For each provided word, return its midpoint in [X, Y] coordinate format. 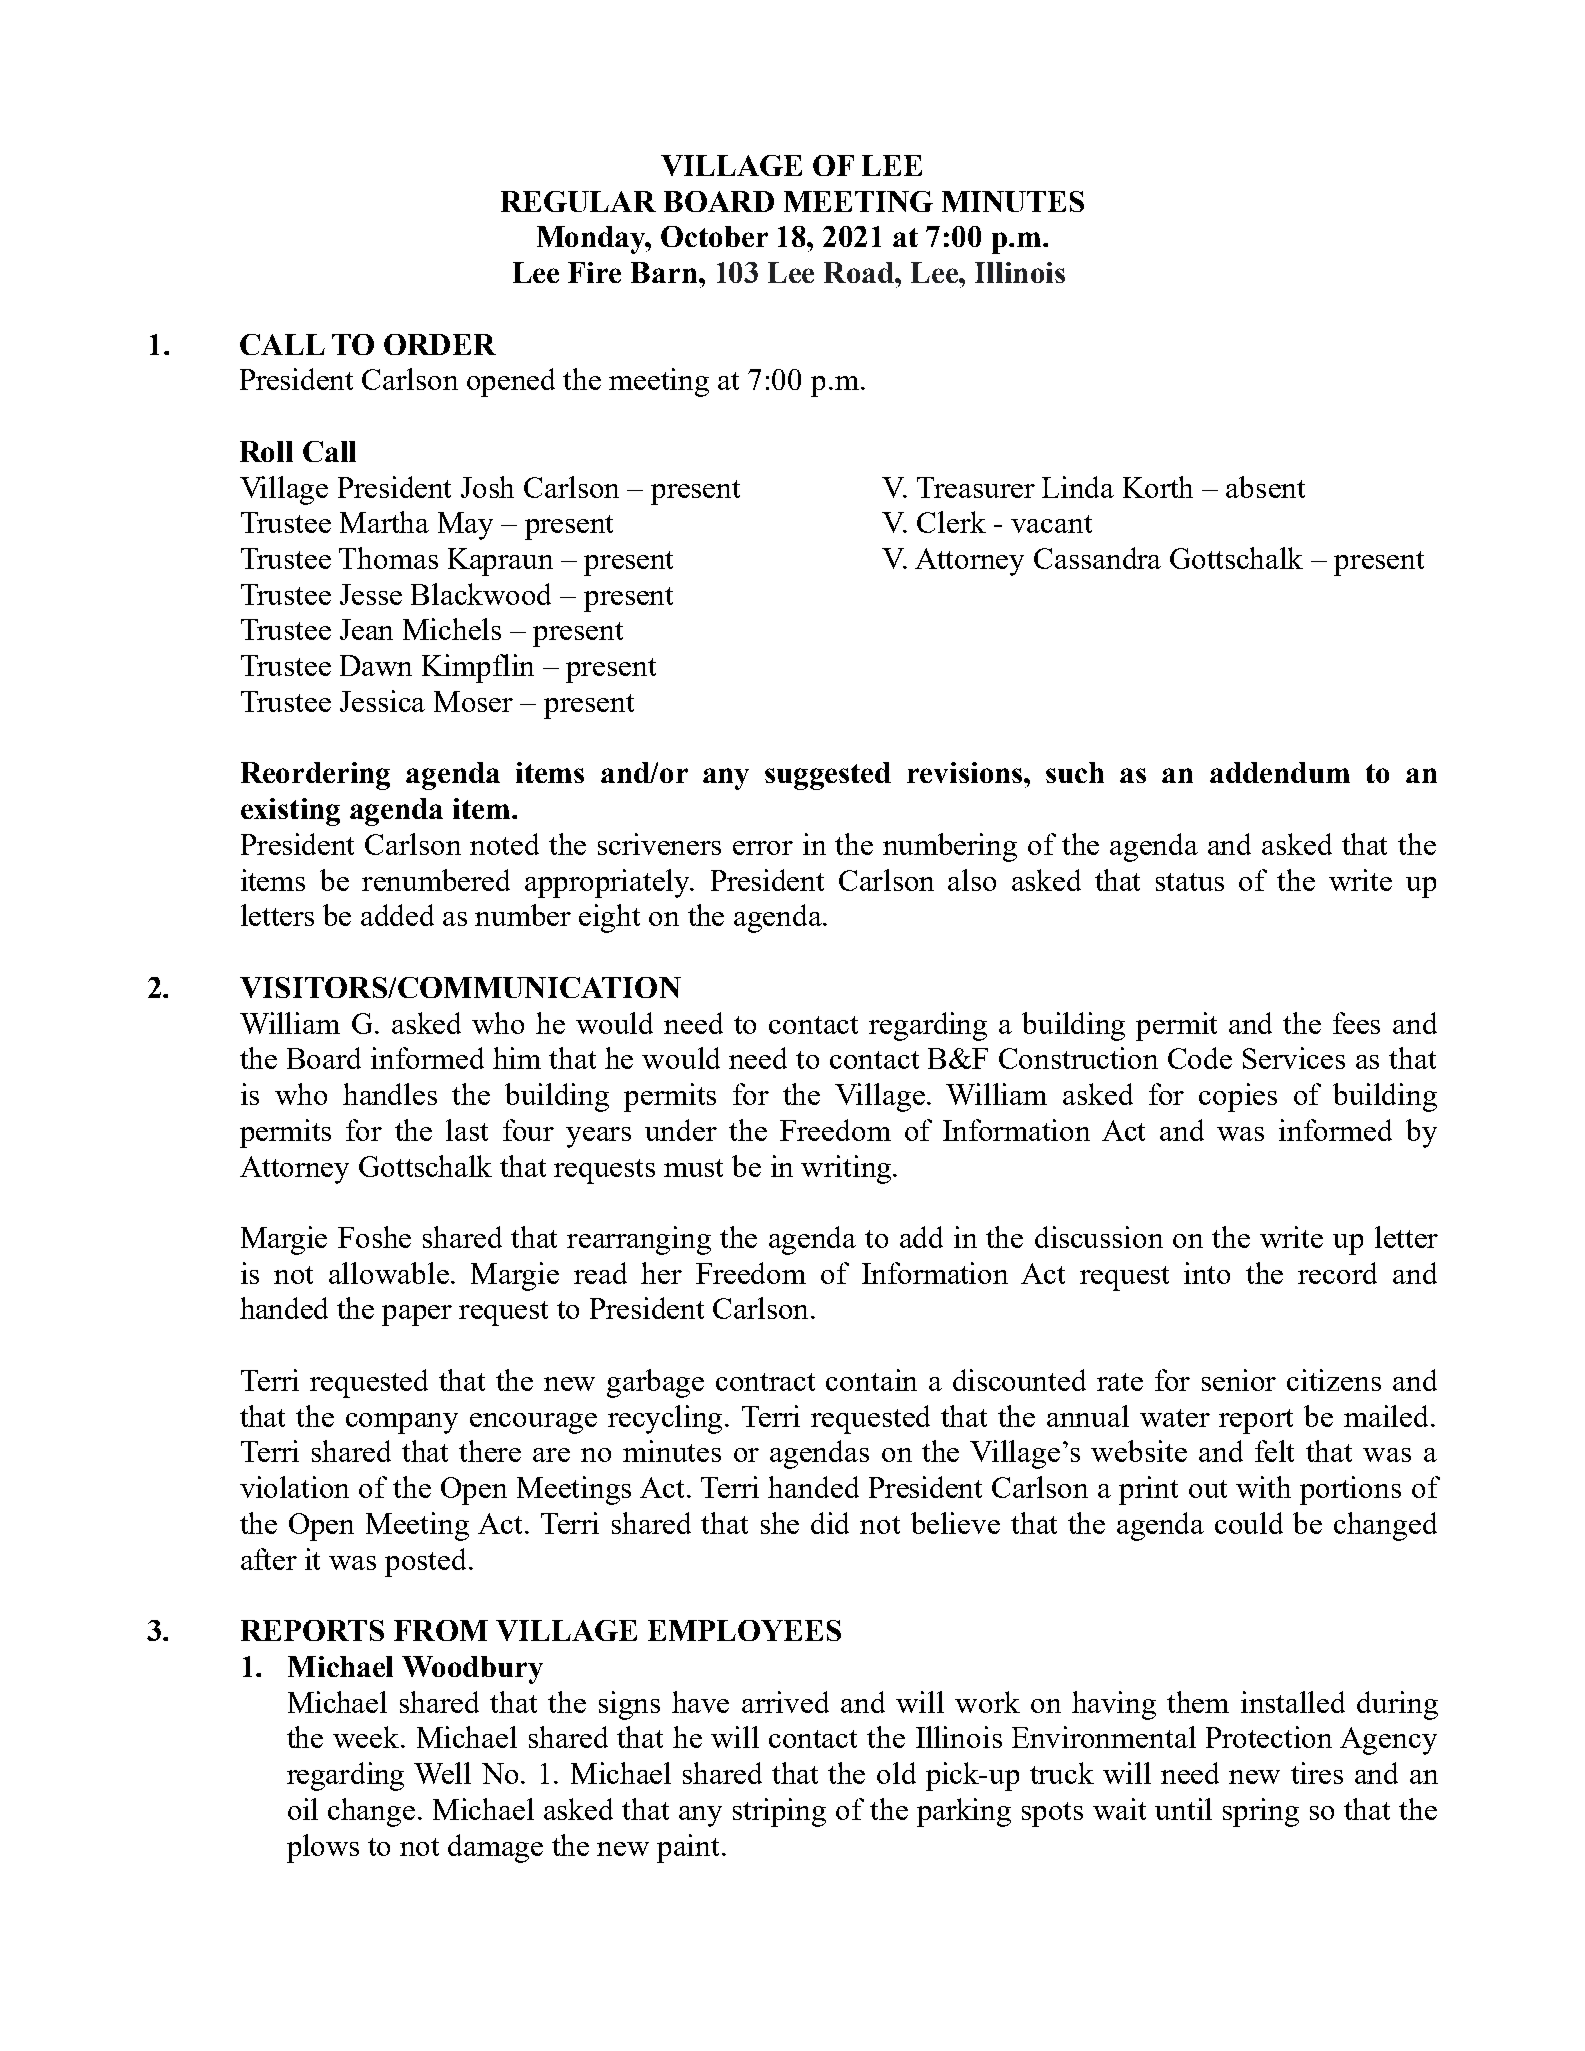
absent [1265, 487]
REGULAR [578, 201]
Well [442, 1773]
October [714, 236]
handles [390, 1094]
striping [779, 1812]
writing [847, 1169]
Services [1294, 1058]
